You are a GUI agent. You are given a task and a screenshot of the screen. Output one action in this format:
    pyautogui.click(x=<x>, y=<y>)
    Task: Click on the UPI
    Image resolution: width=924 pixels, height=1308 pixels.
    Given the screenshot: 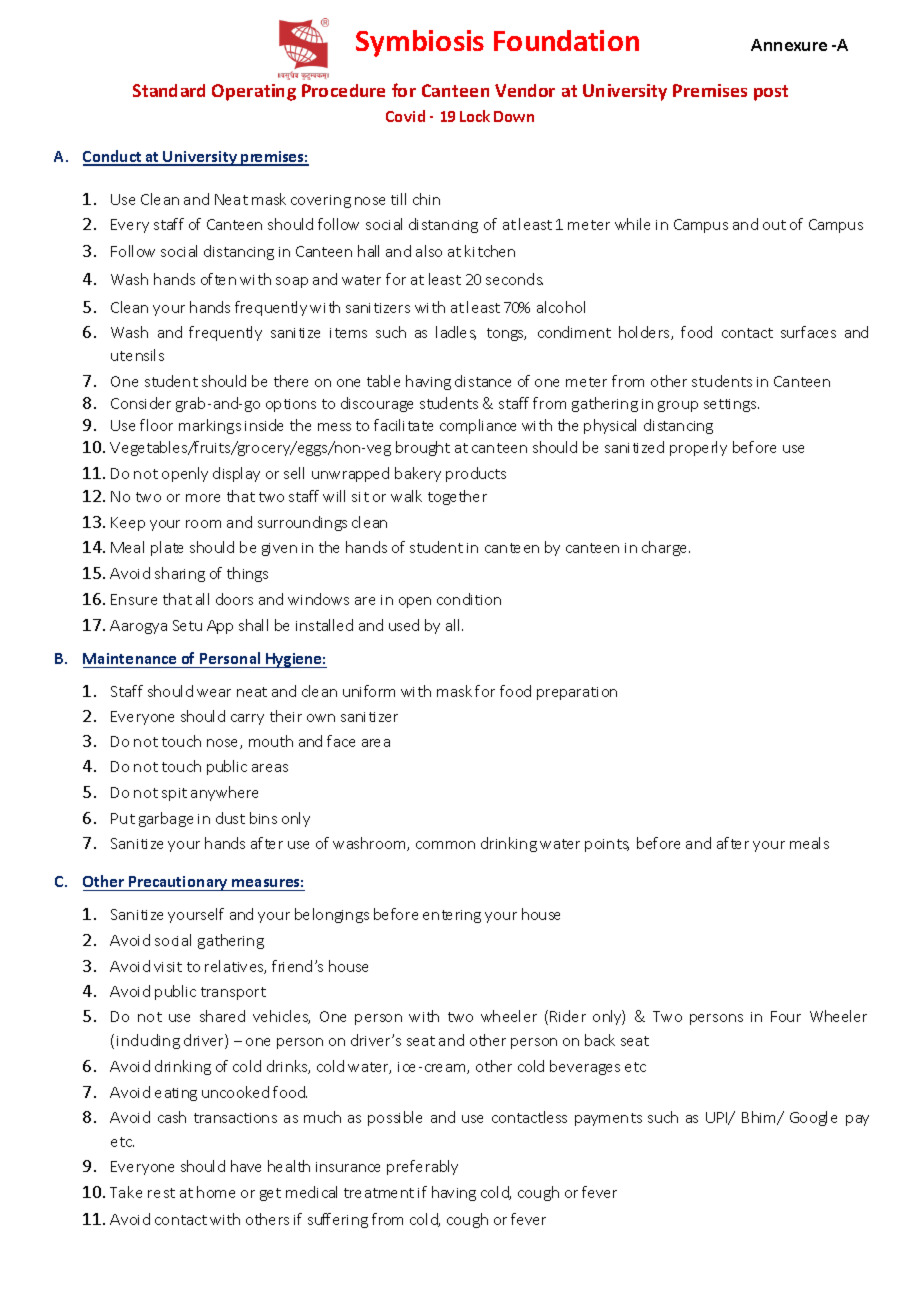 What is the action you would take?
    pyautogui.click(x=718, y=1118)
